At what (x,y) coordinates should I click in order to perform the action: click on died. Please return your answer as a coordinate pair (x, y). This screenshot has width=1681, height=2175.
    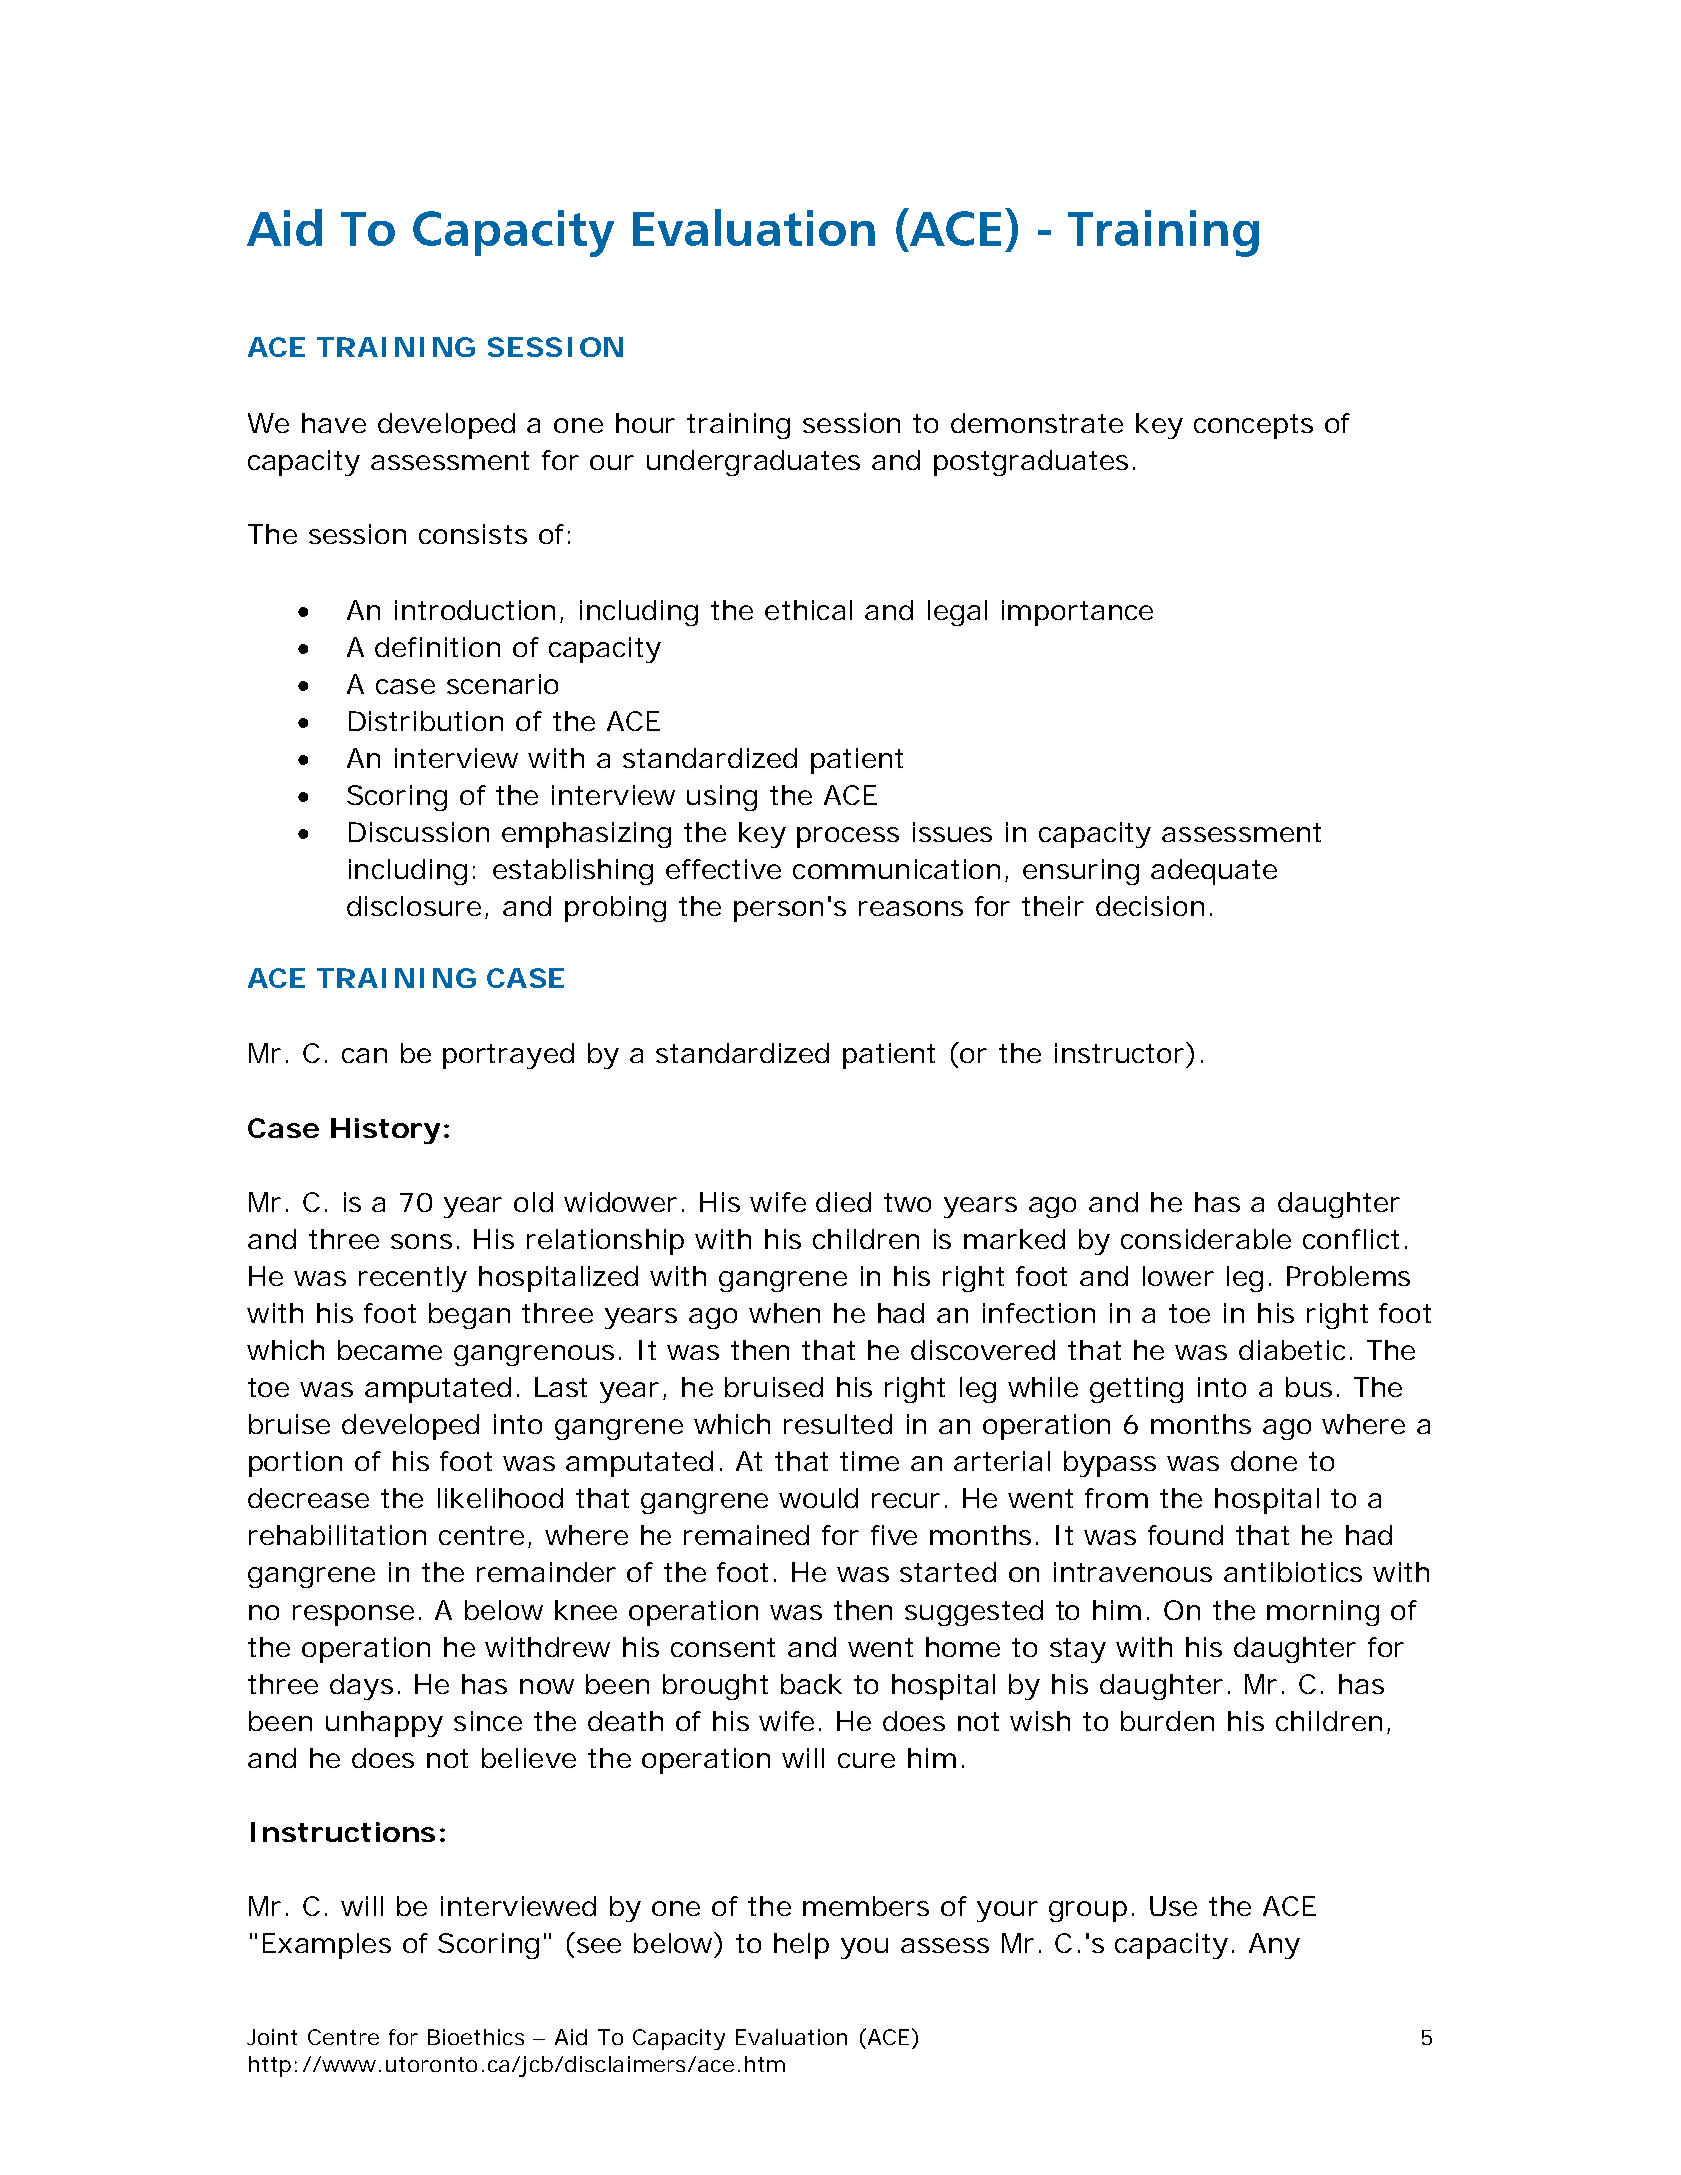
    Looking at the image, I should click on (843, 1202).
